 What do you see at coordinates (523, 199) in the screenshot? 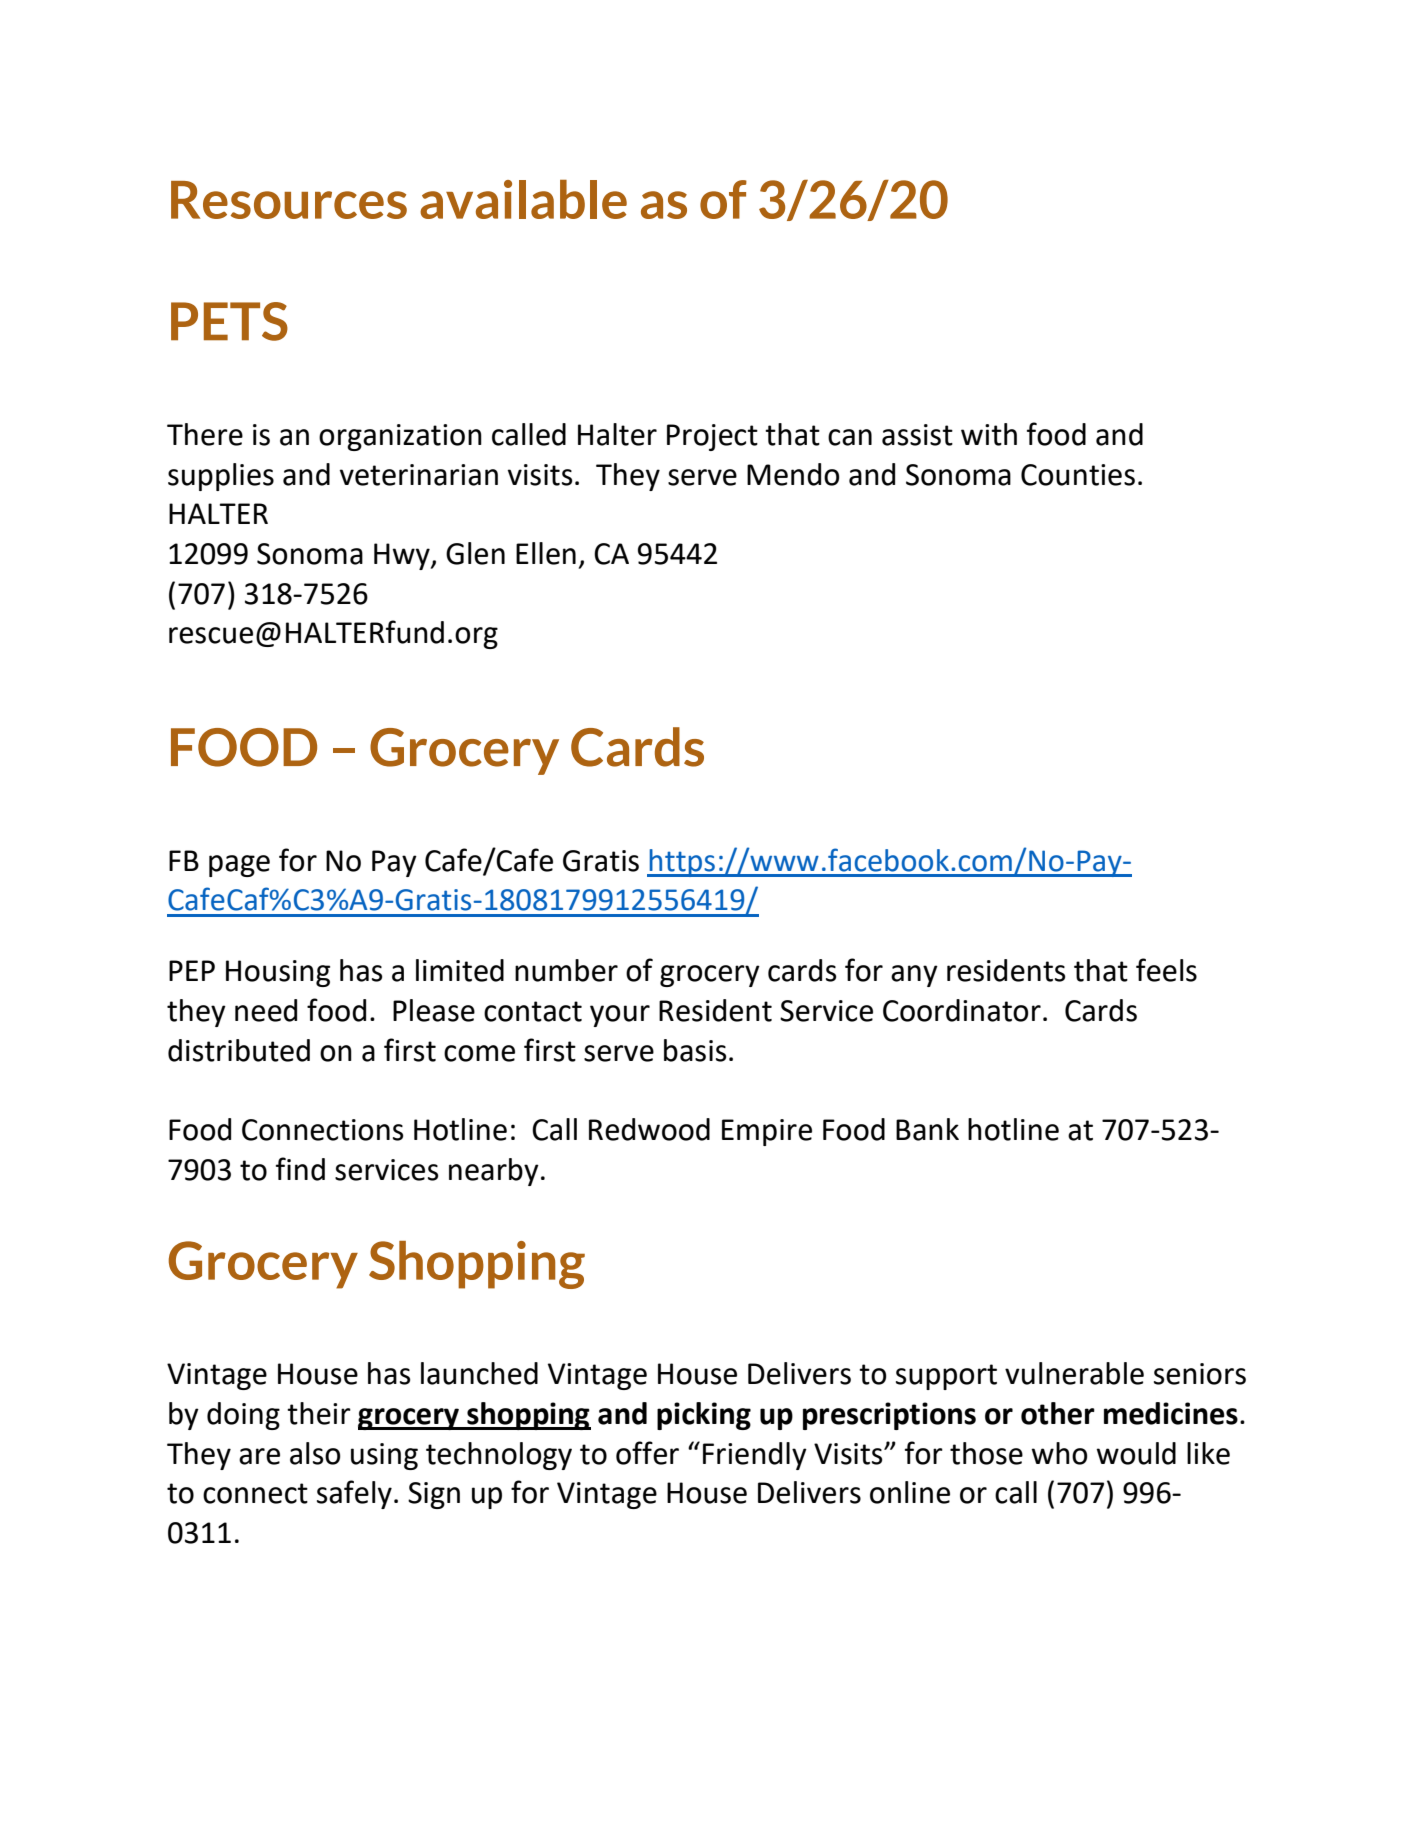
I see `available` at bounding box center [523, 199].
